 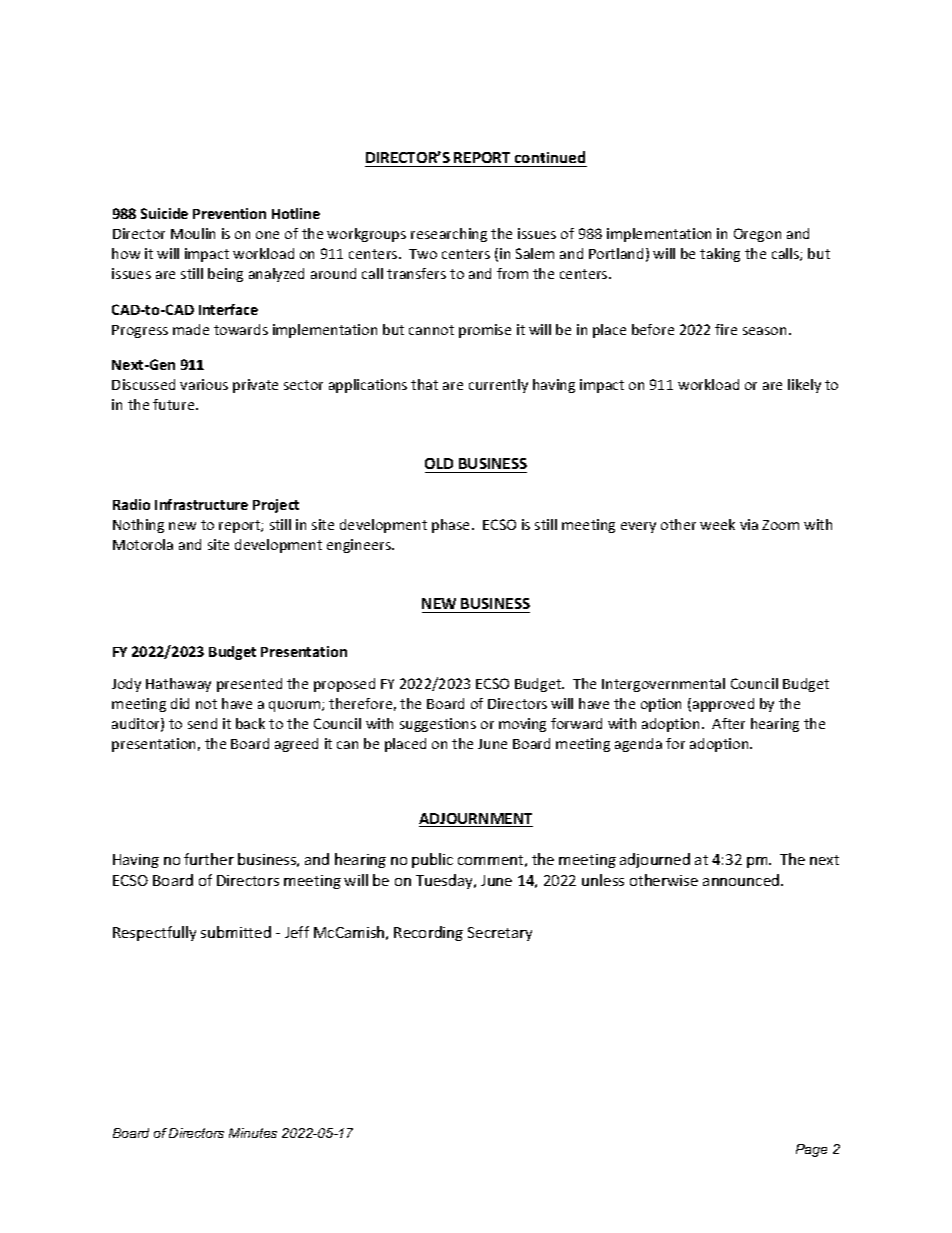 I want to click on week, so click(x=717, y=524).
